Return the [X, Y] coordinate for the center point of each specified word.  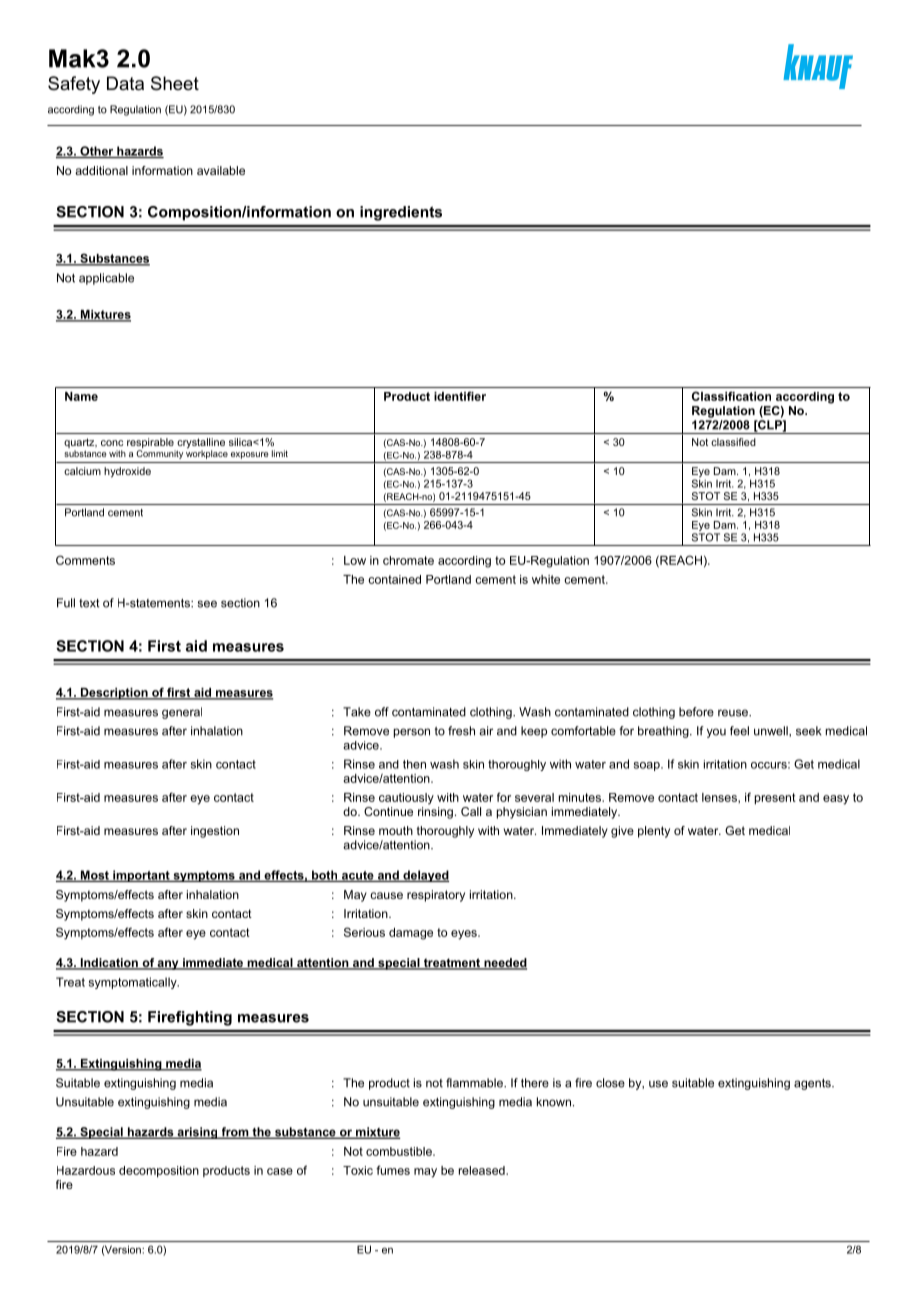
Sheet [175, 83]
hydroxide [127, 472]
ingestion [215, 832]
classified [733, 442]
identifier [460, 396]
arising [197, 1133]
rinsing [435, 813]
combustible [400, 1151]
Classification [731, 396]
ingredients [401, 213]
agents [813, 1084]
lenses [720, 797]
